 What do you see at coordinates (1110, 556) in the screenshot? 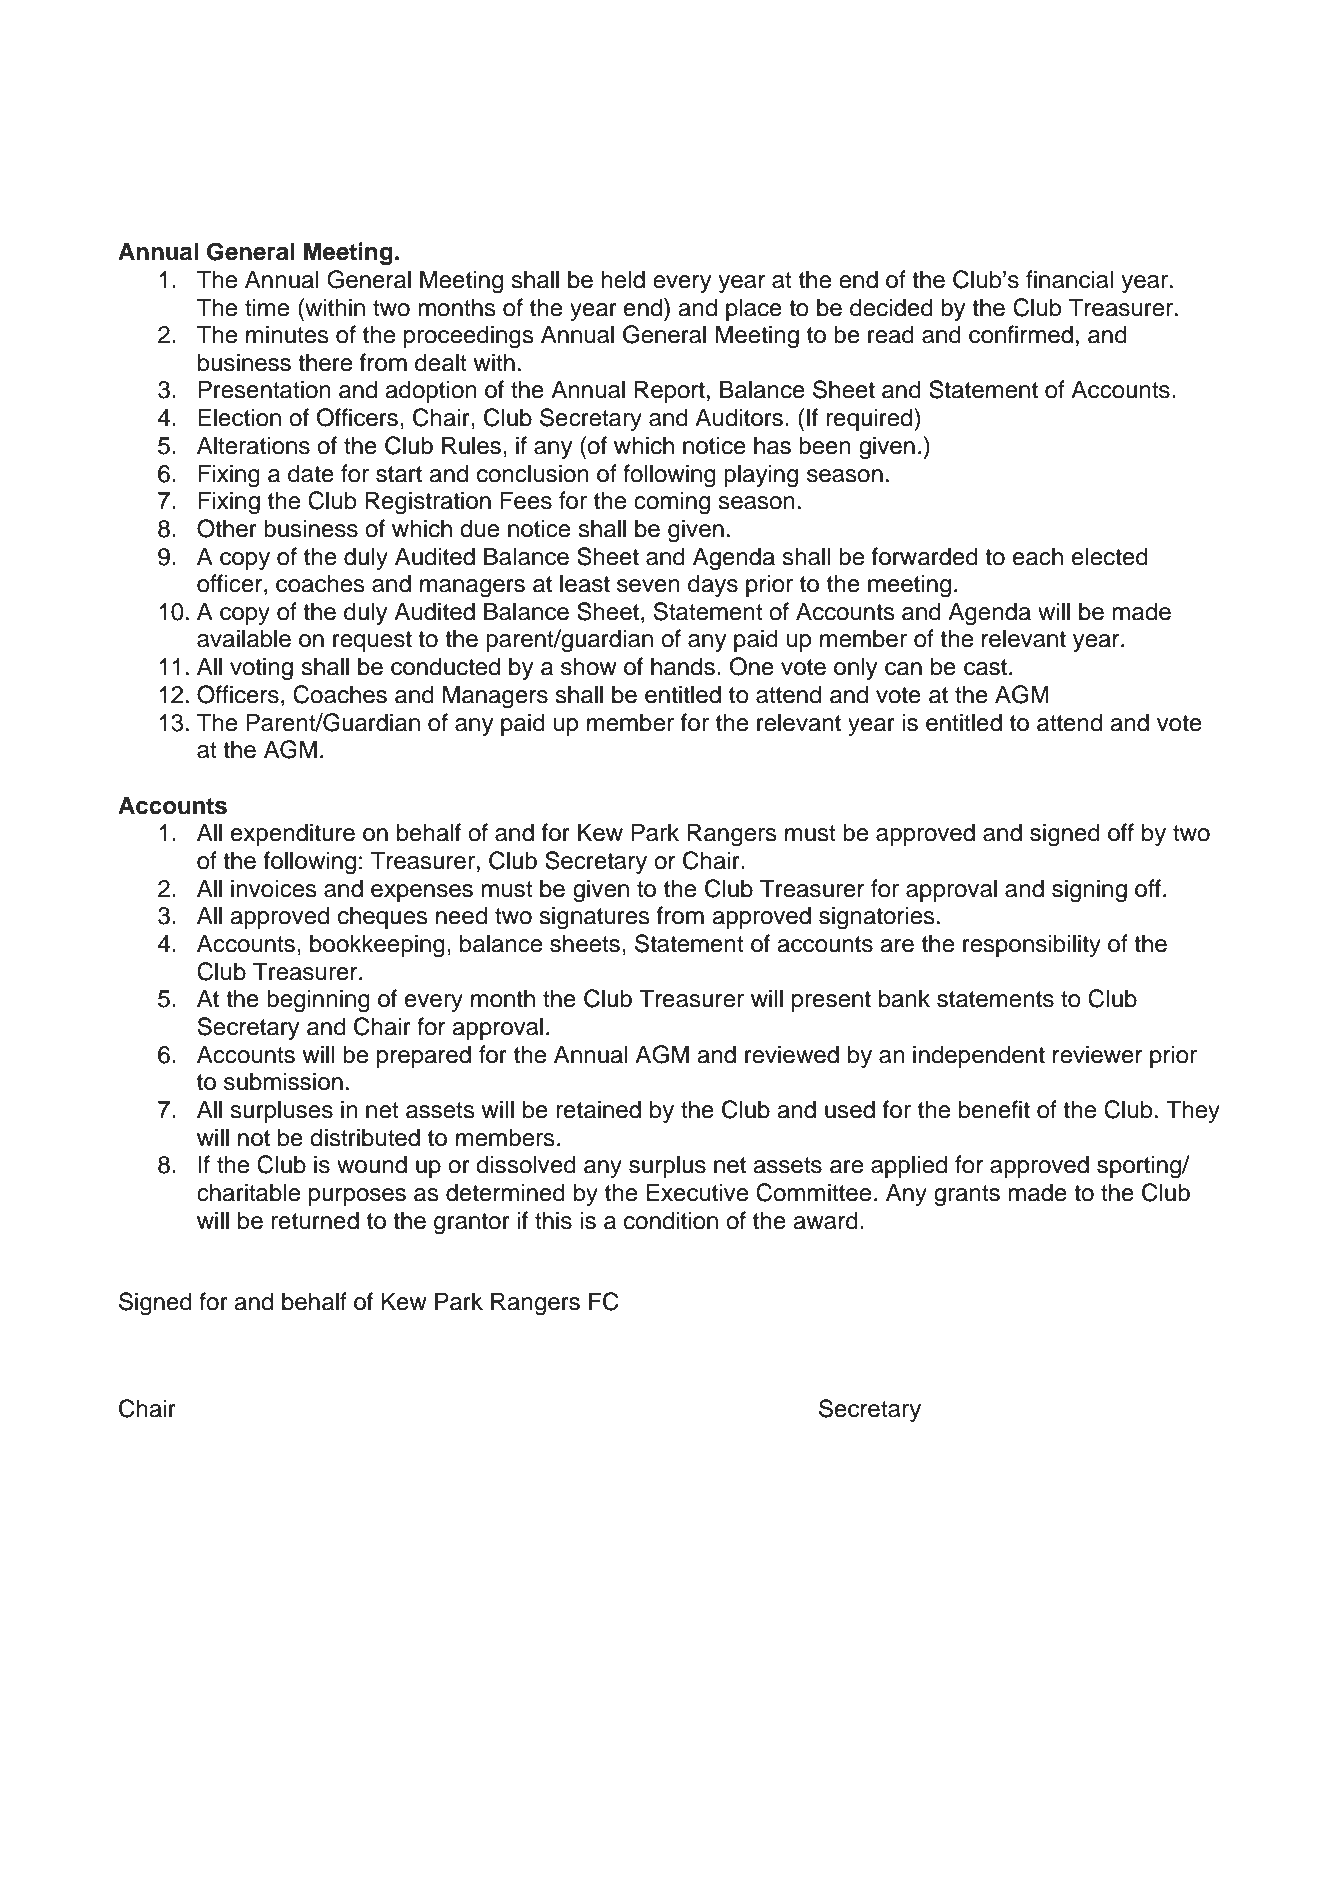
I see `elected` at bounding box center [1110, 556].
